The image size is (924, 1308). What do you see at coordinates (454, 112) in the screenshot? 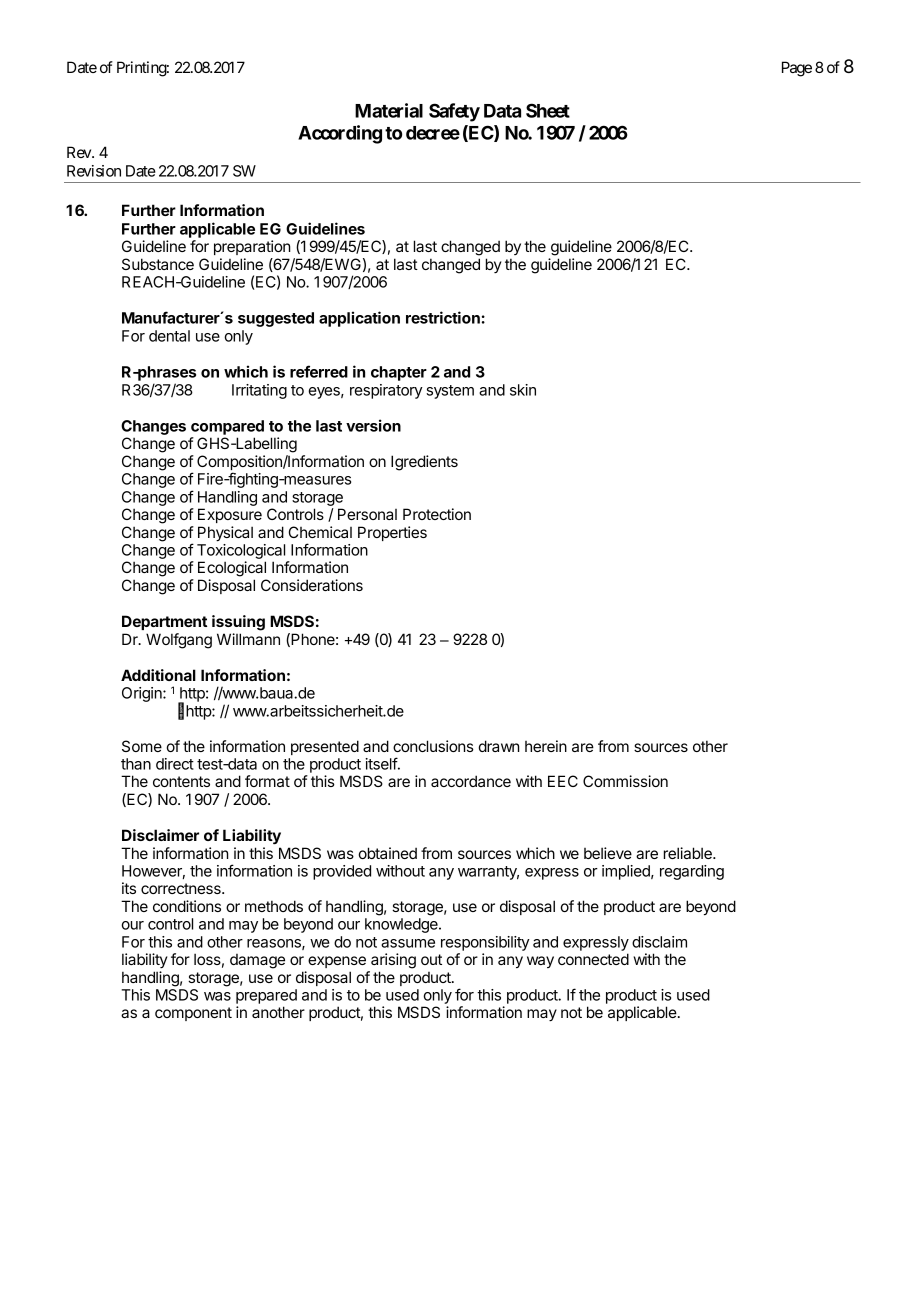
I see `Safety` at bounding box center [454, 112].
